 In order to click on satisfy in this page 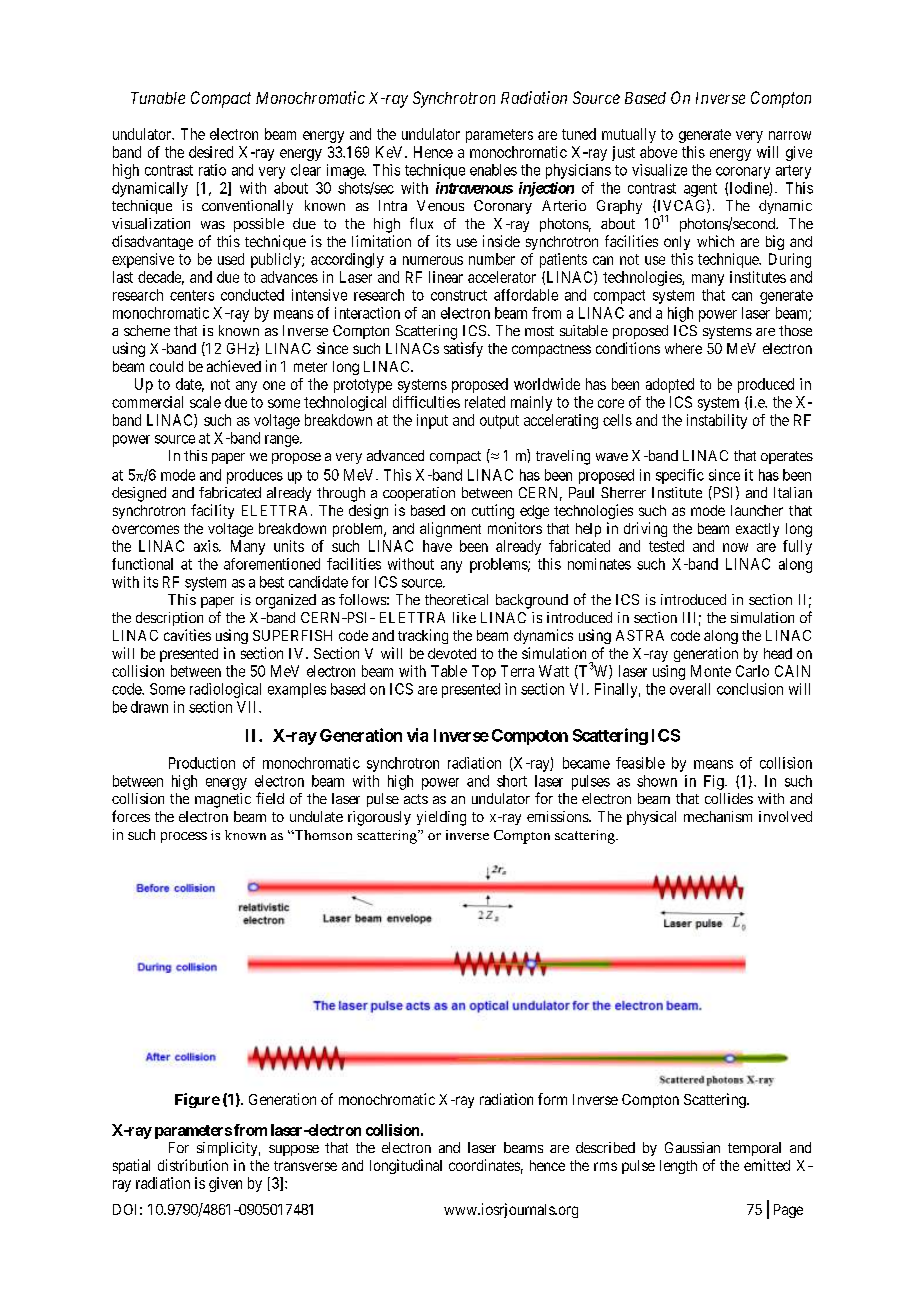, I will do `click(463, 349)`.
